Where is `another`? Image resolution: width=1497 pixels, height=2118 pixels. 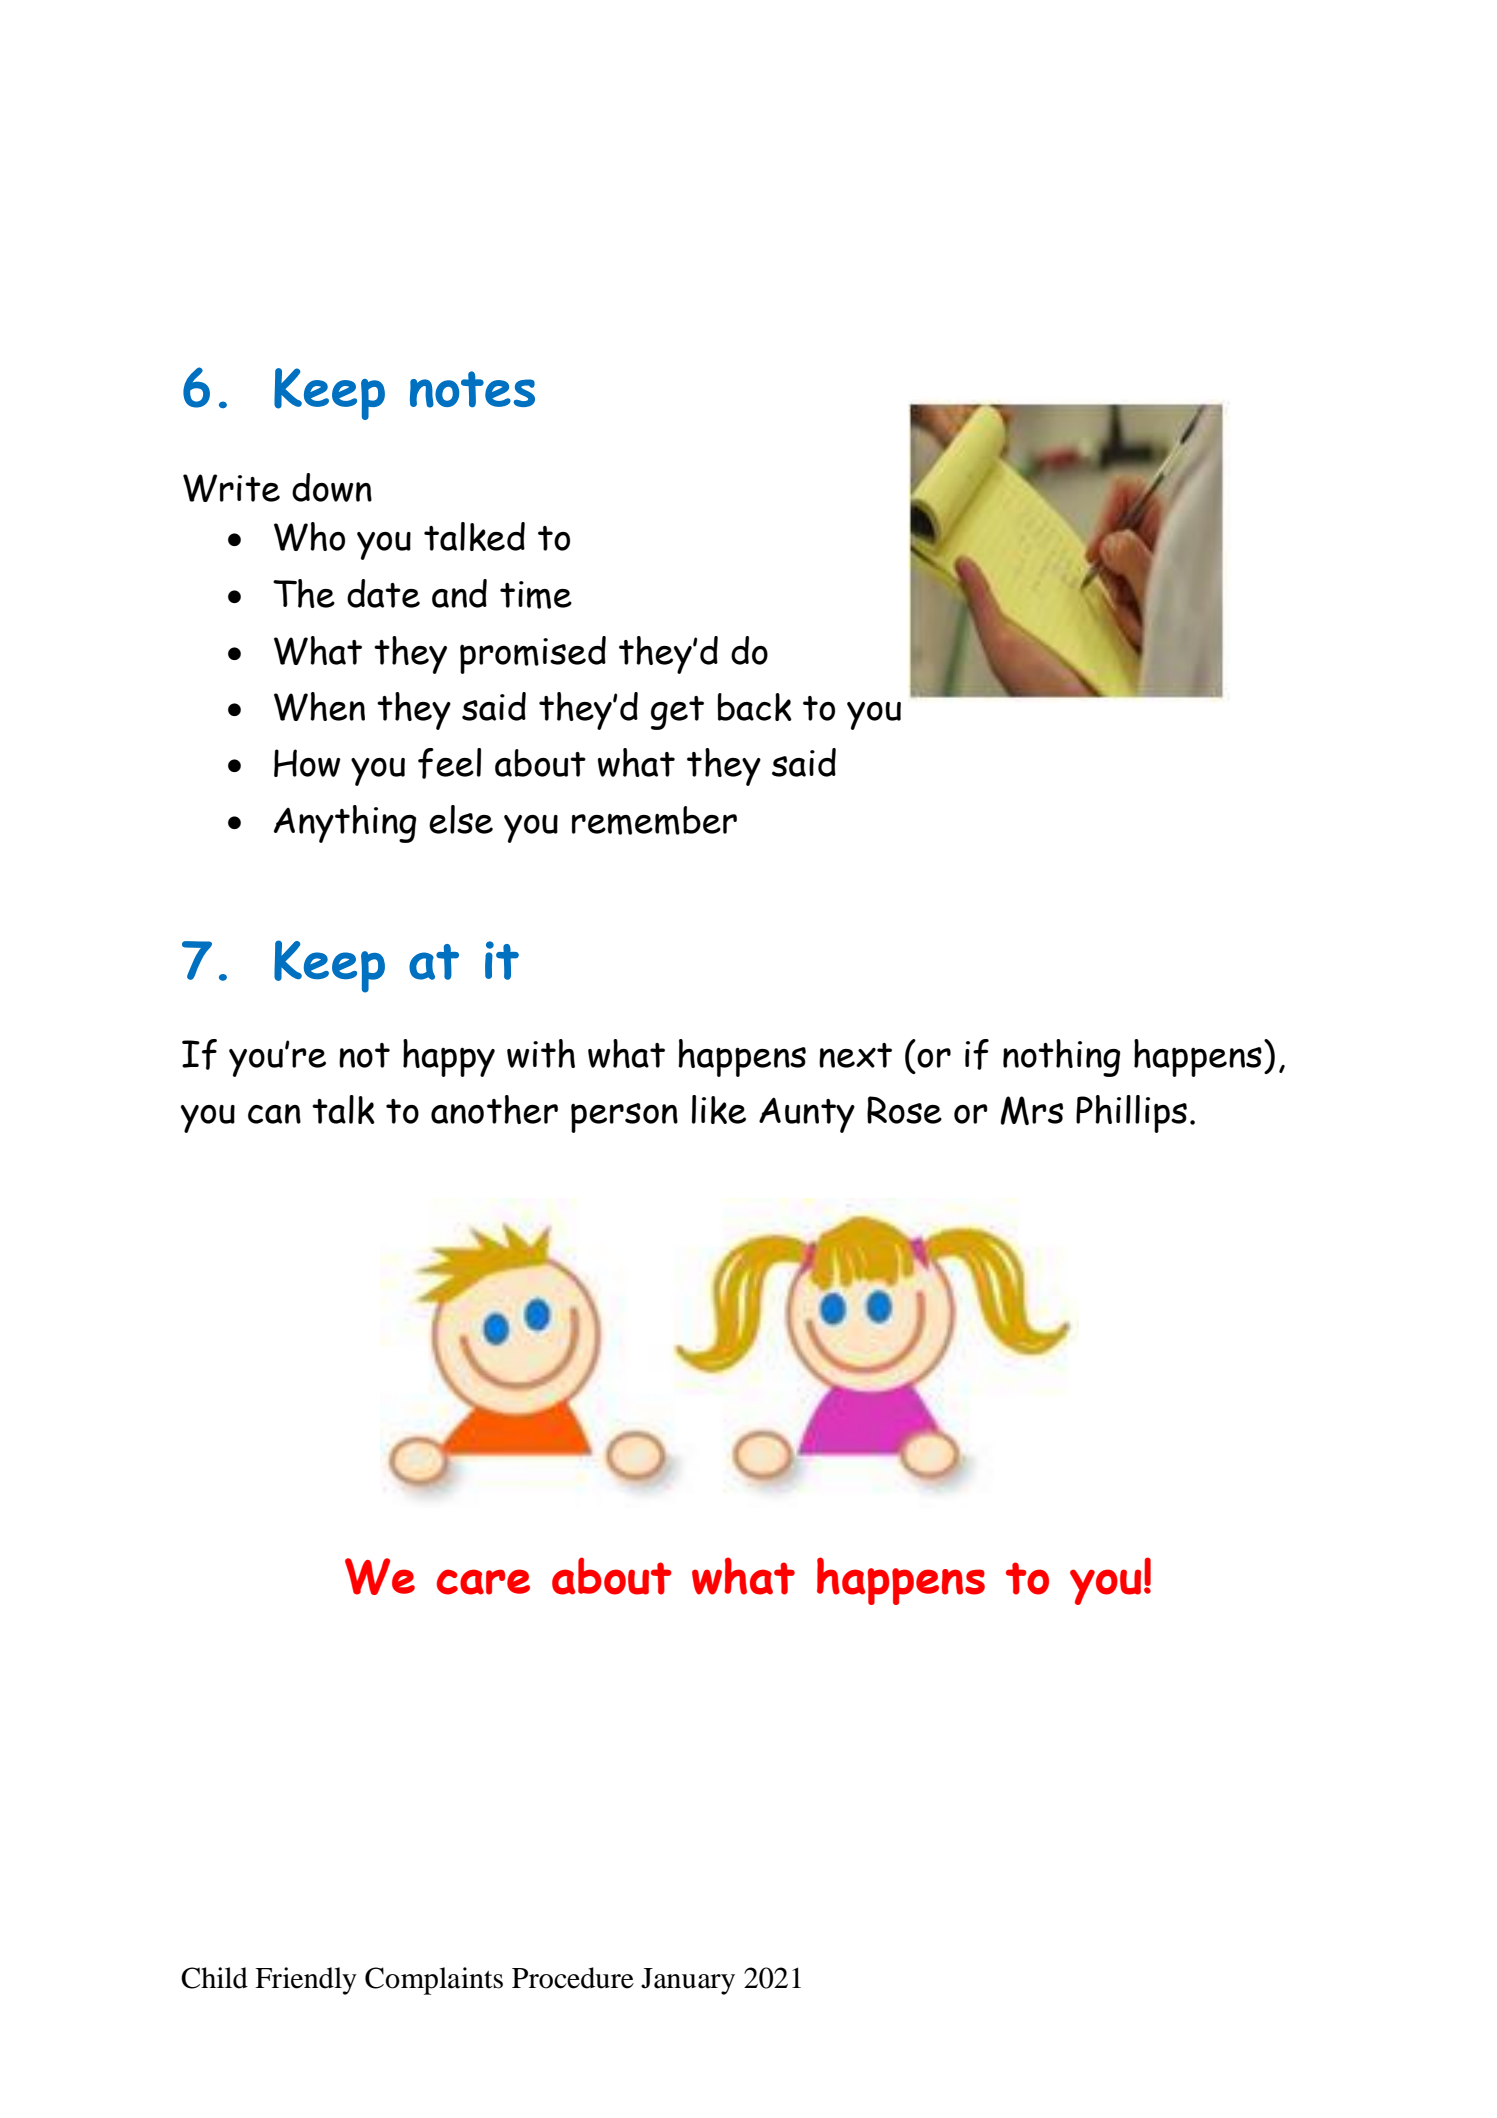 another is located at coordinates (494, 1109).
